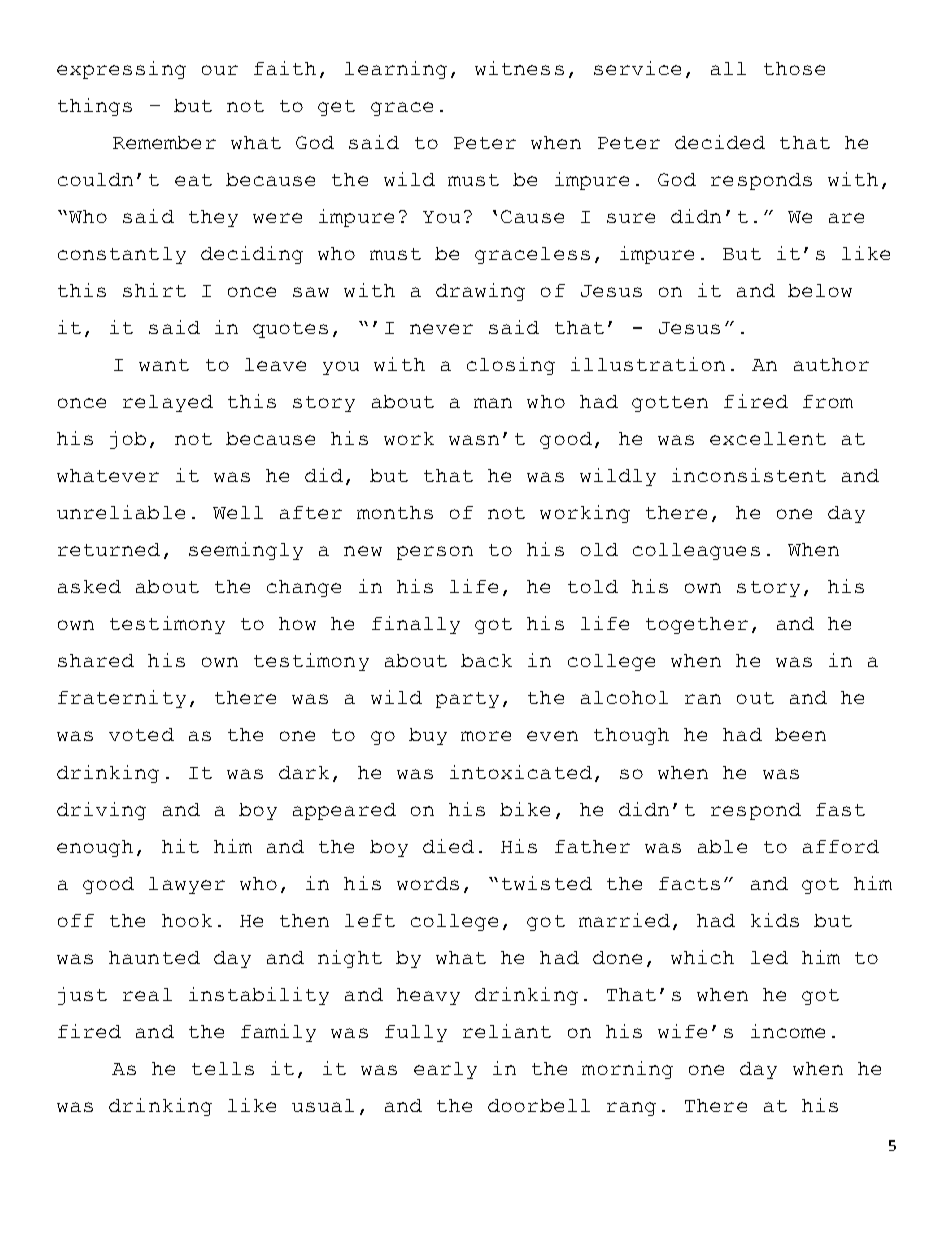 This image has height=1233, width=952. What do you see at coordinates (794, 68) in the image?
I see `those` at bounding box center [794, 68].
